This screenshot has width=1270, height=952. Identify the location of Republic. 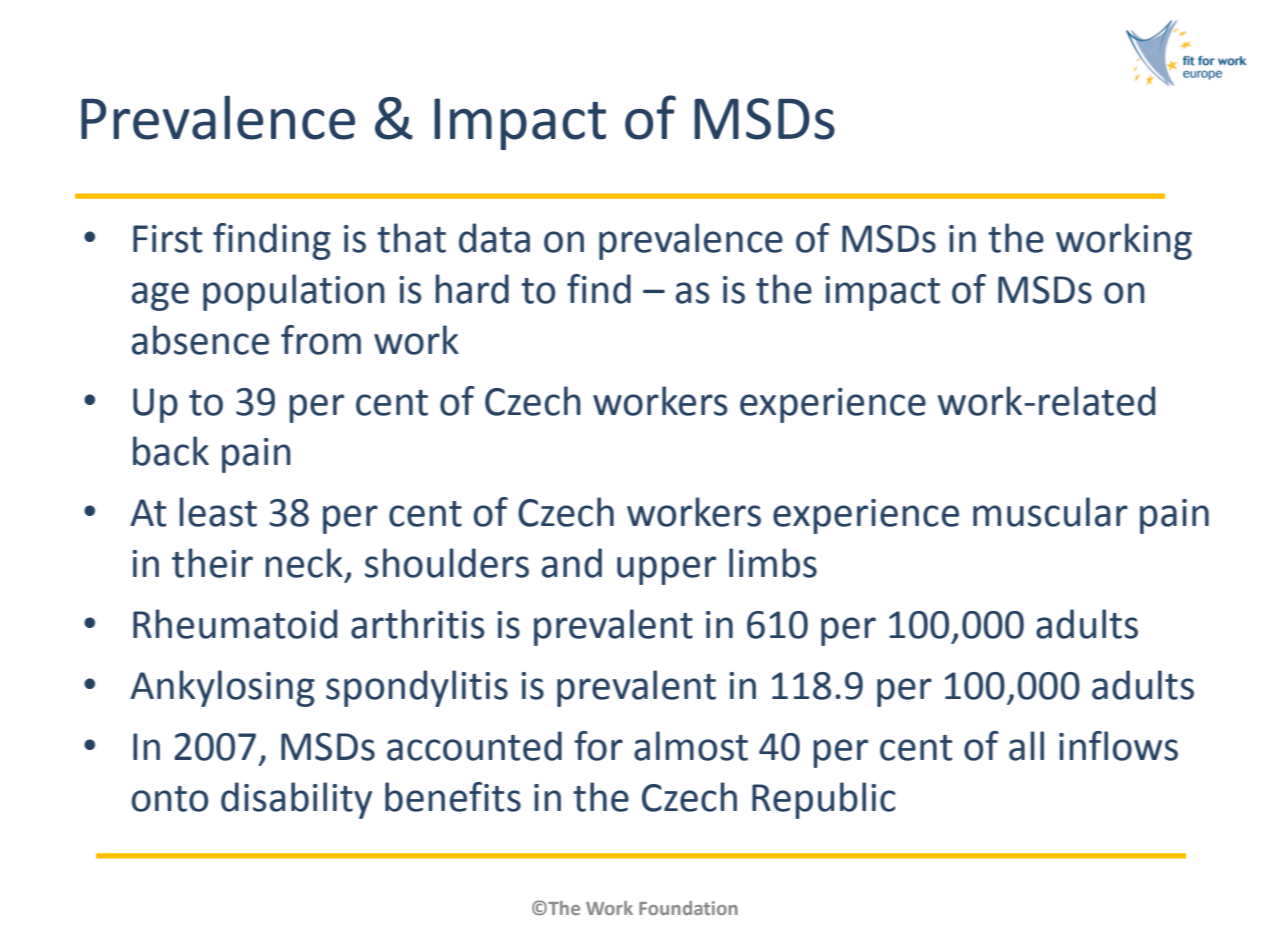
(824, 800).
